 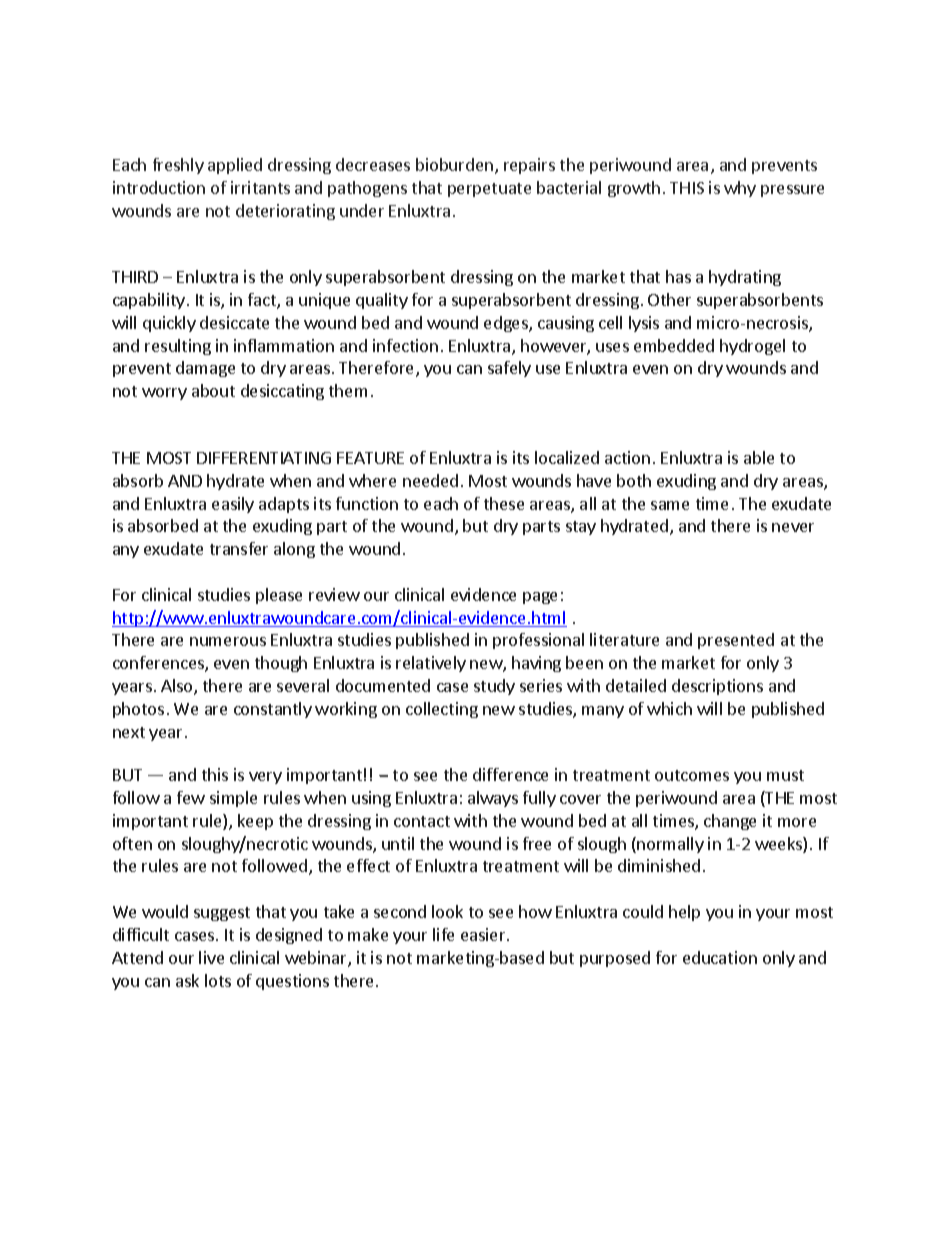 I want to click on never, so click(x=793, y=527).
